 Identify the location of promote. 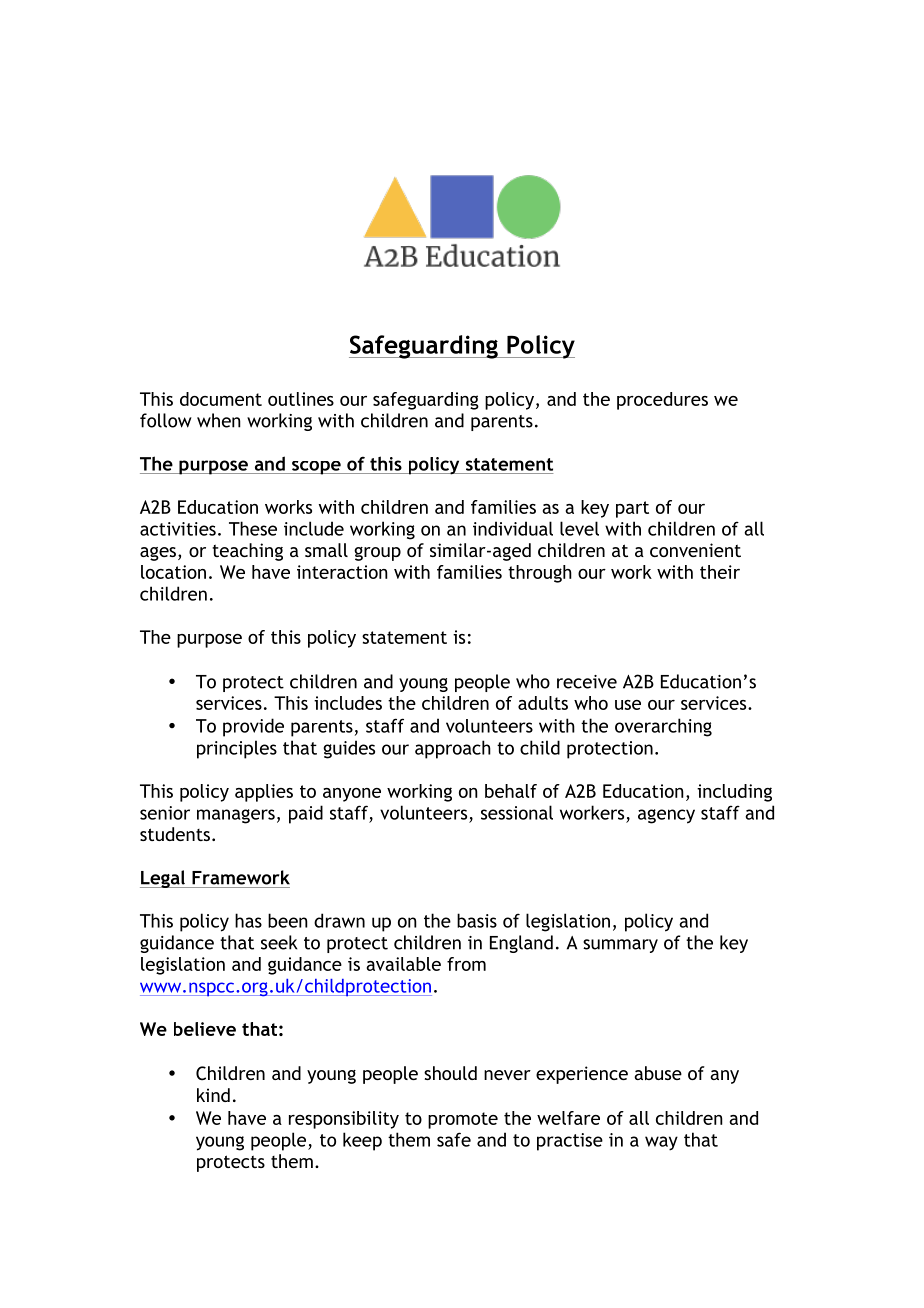
(463, 1120).
